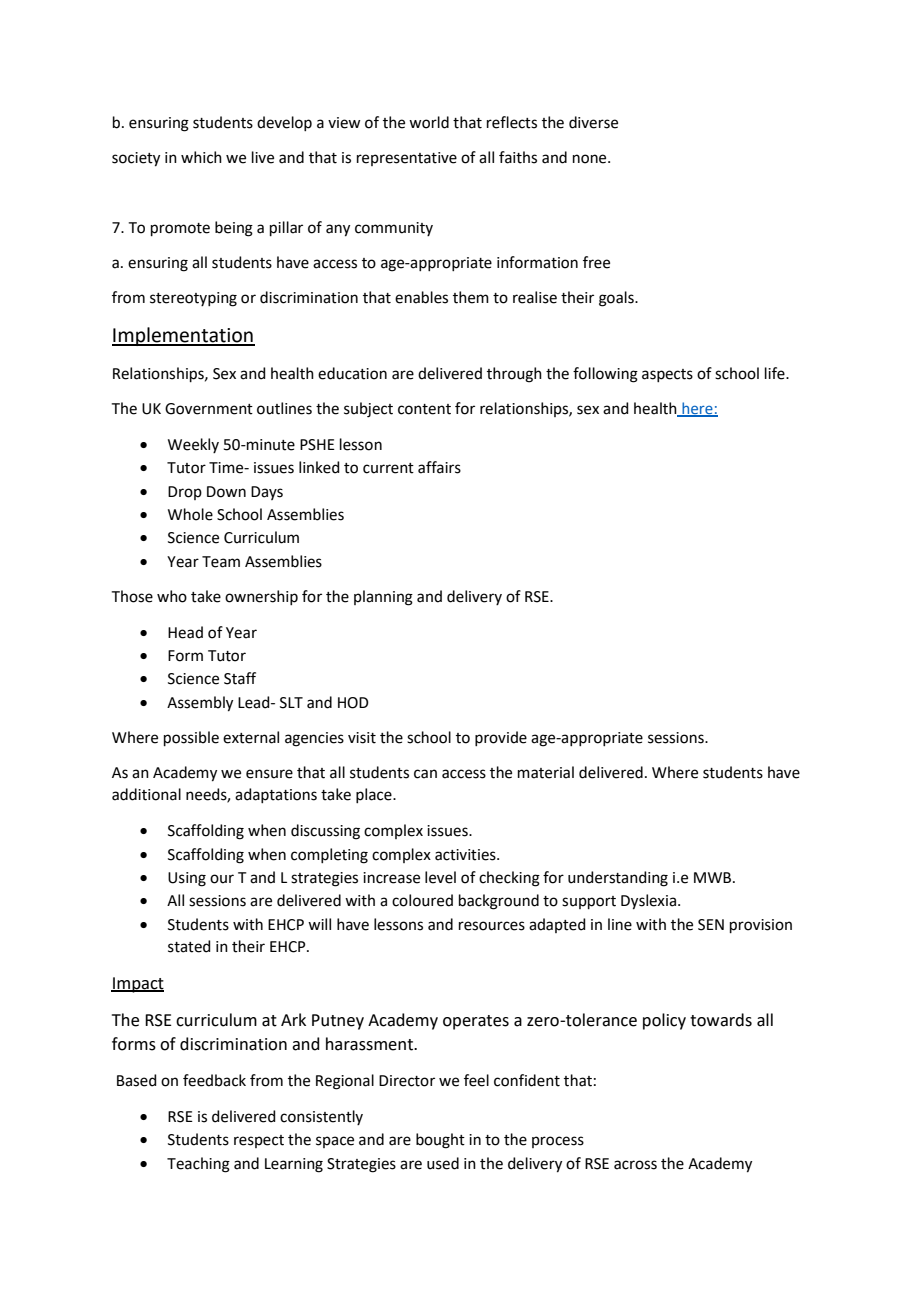  What do you see at coordinates (198, 1165) in the page?
I see `Teaching` at bounding box center [198, 1165].
